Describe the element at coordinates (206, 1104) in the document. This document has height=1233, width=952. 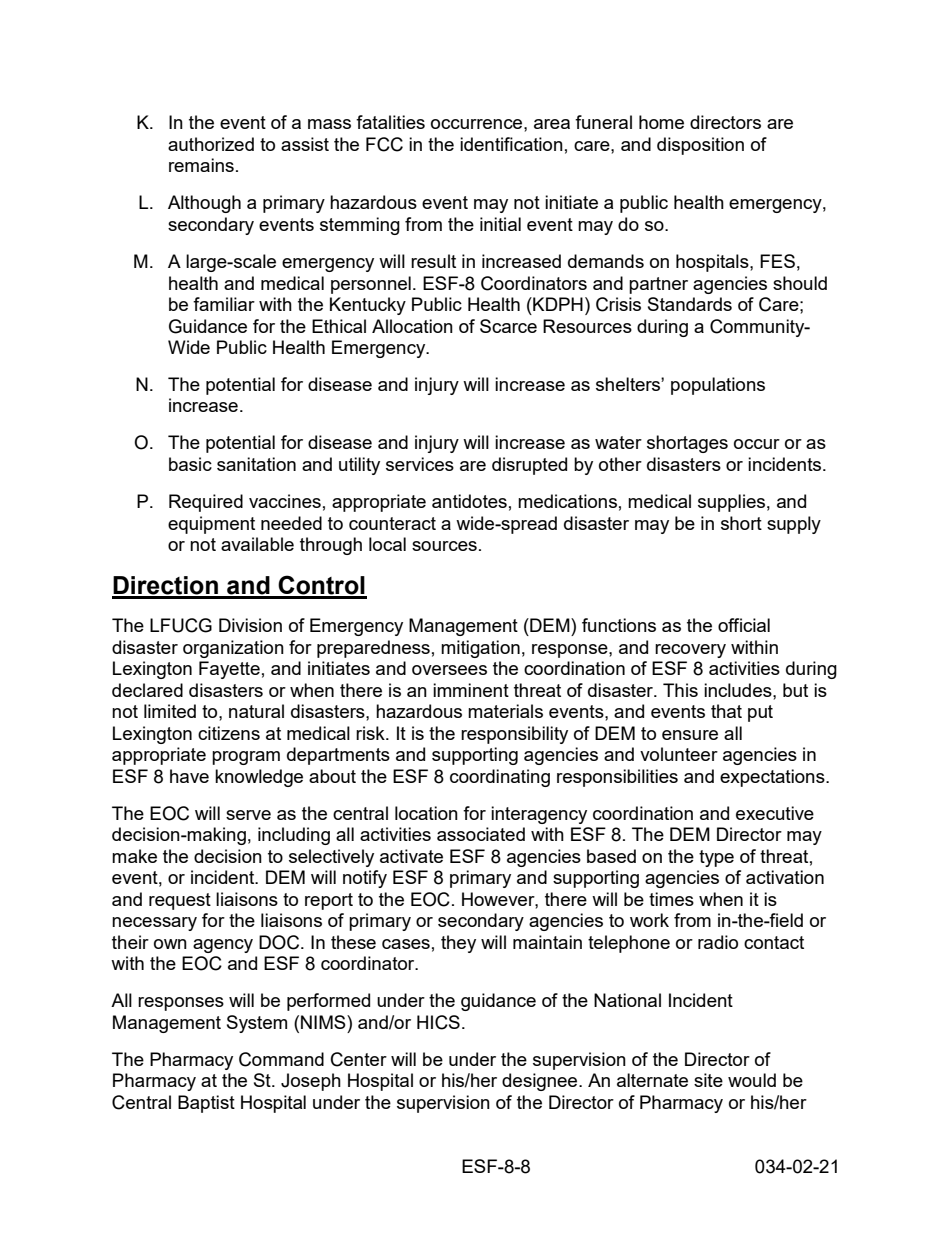
I see `Baptist` at that location.
